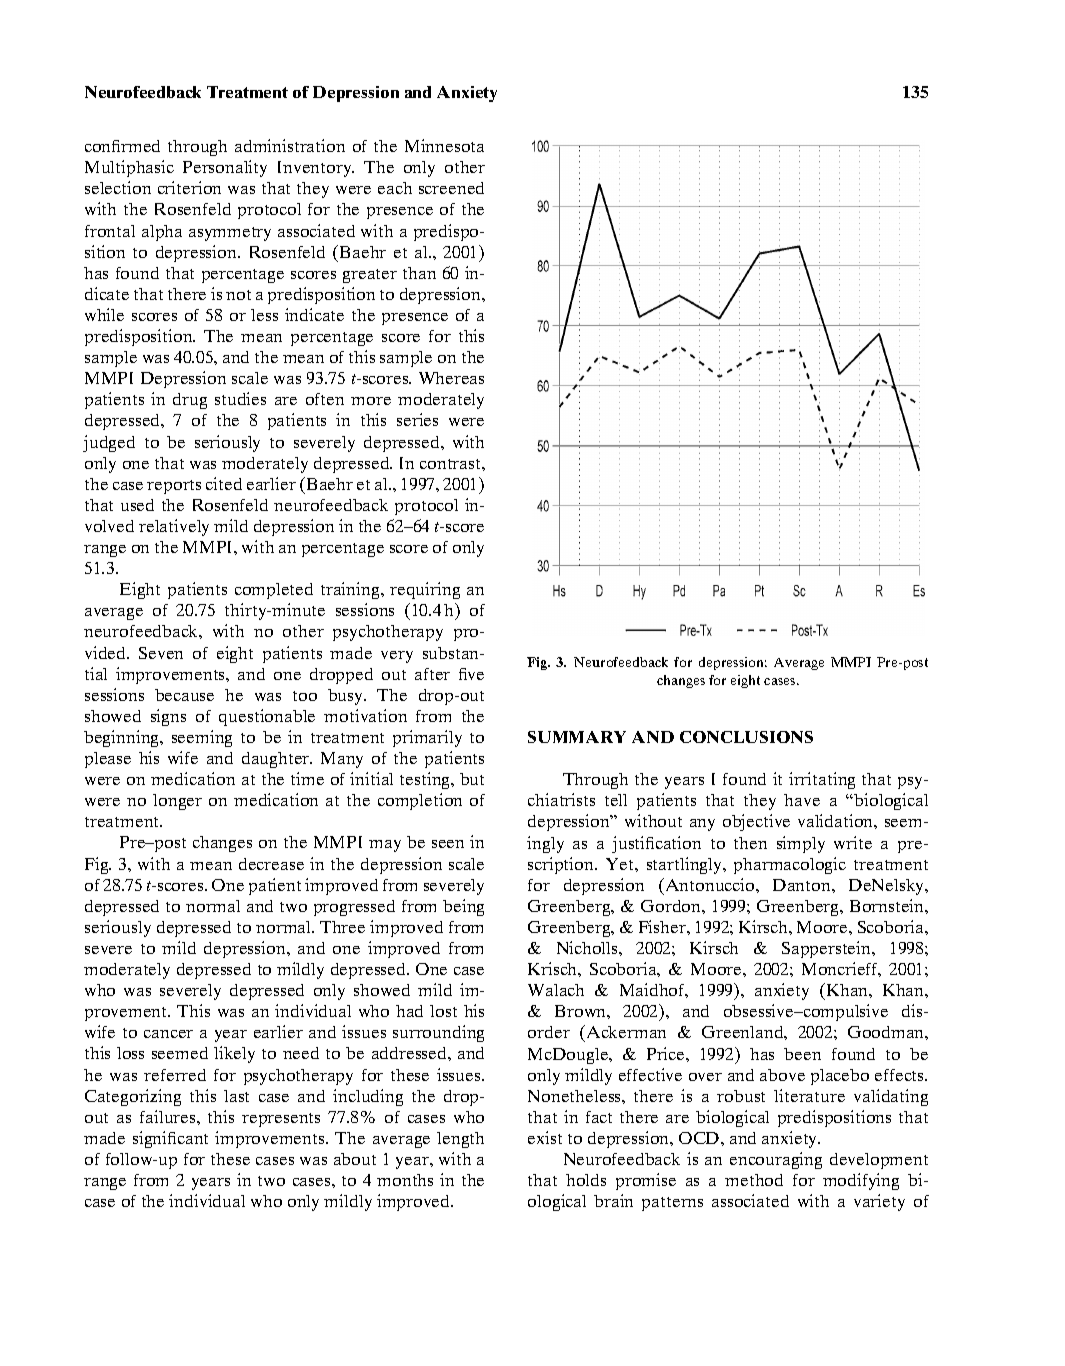  I want to click on criterion, so click(189, 187).
